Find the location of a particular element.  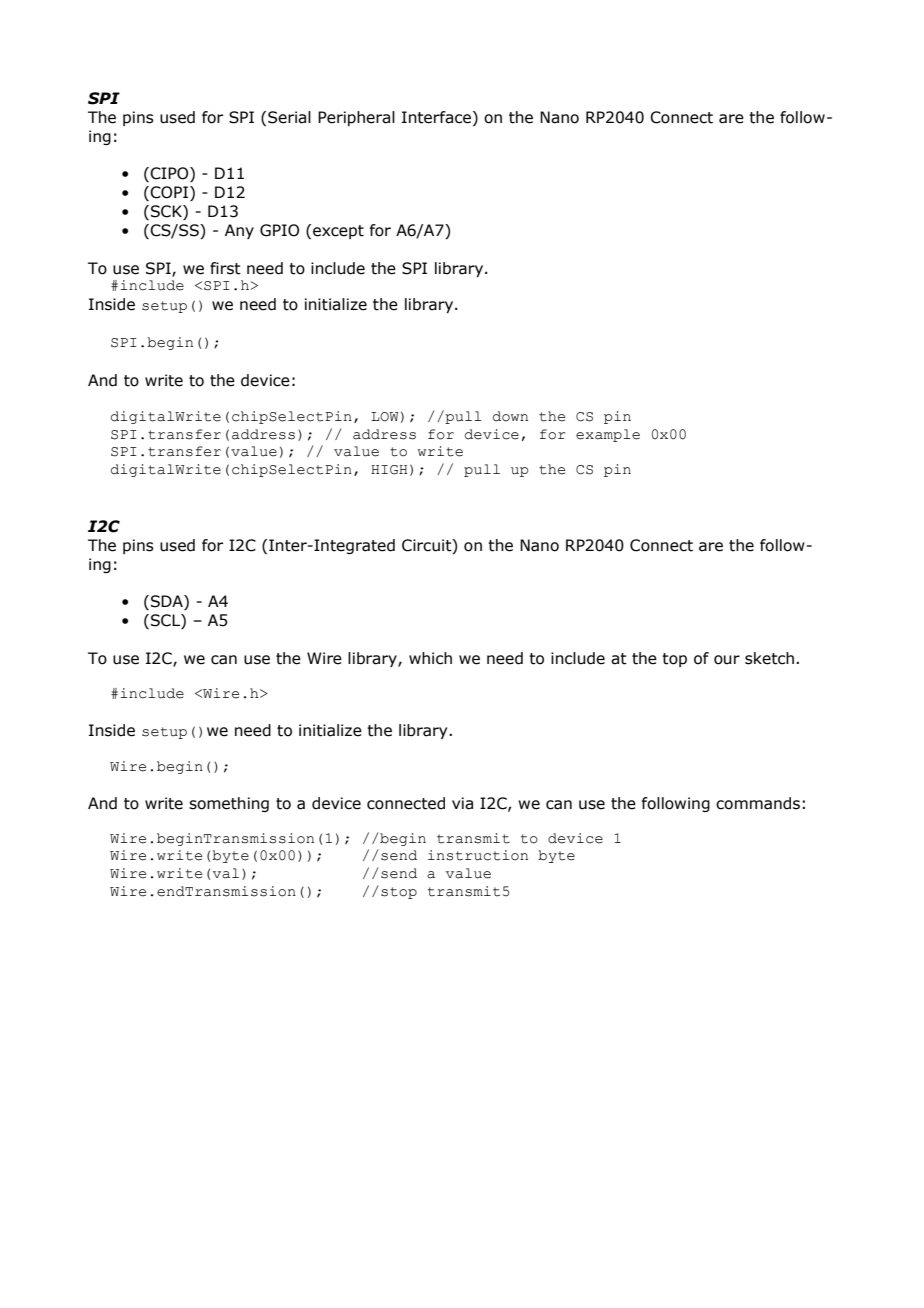

first is located at coordinates (225, 268).
